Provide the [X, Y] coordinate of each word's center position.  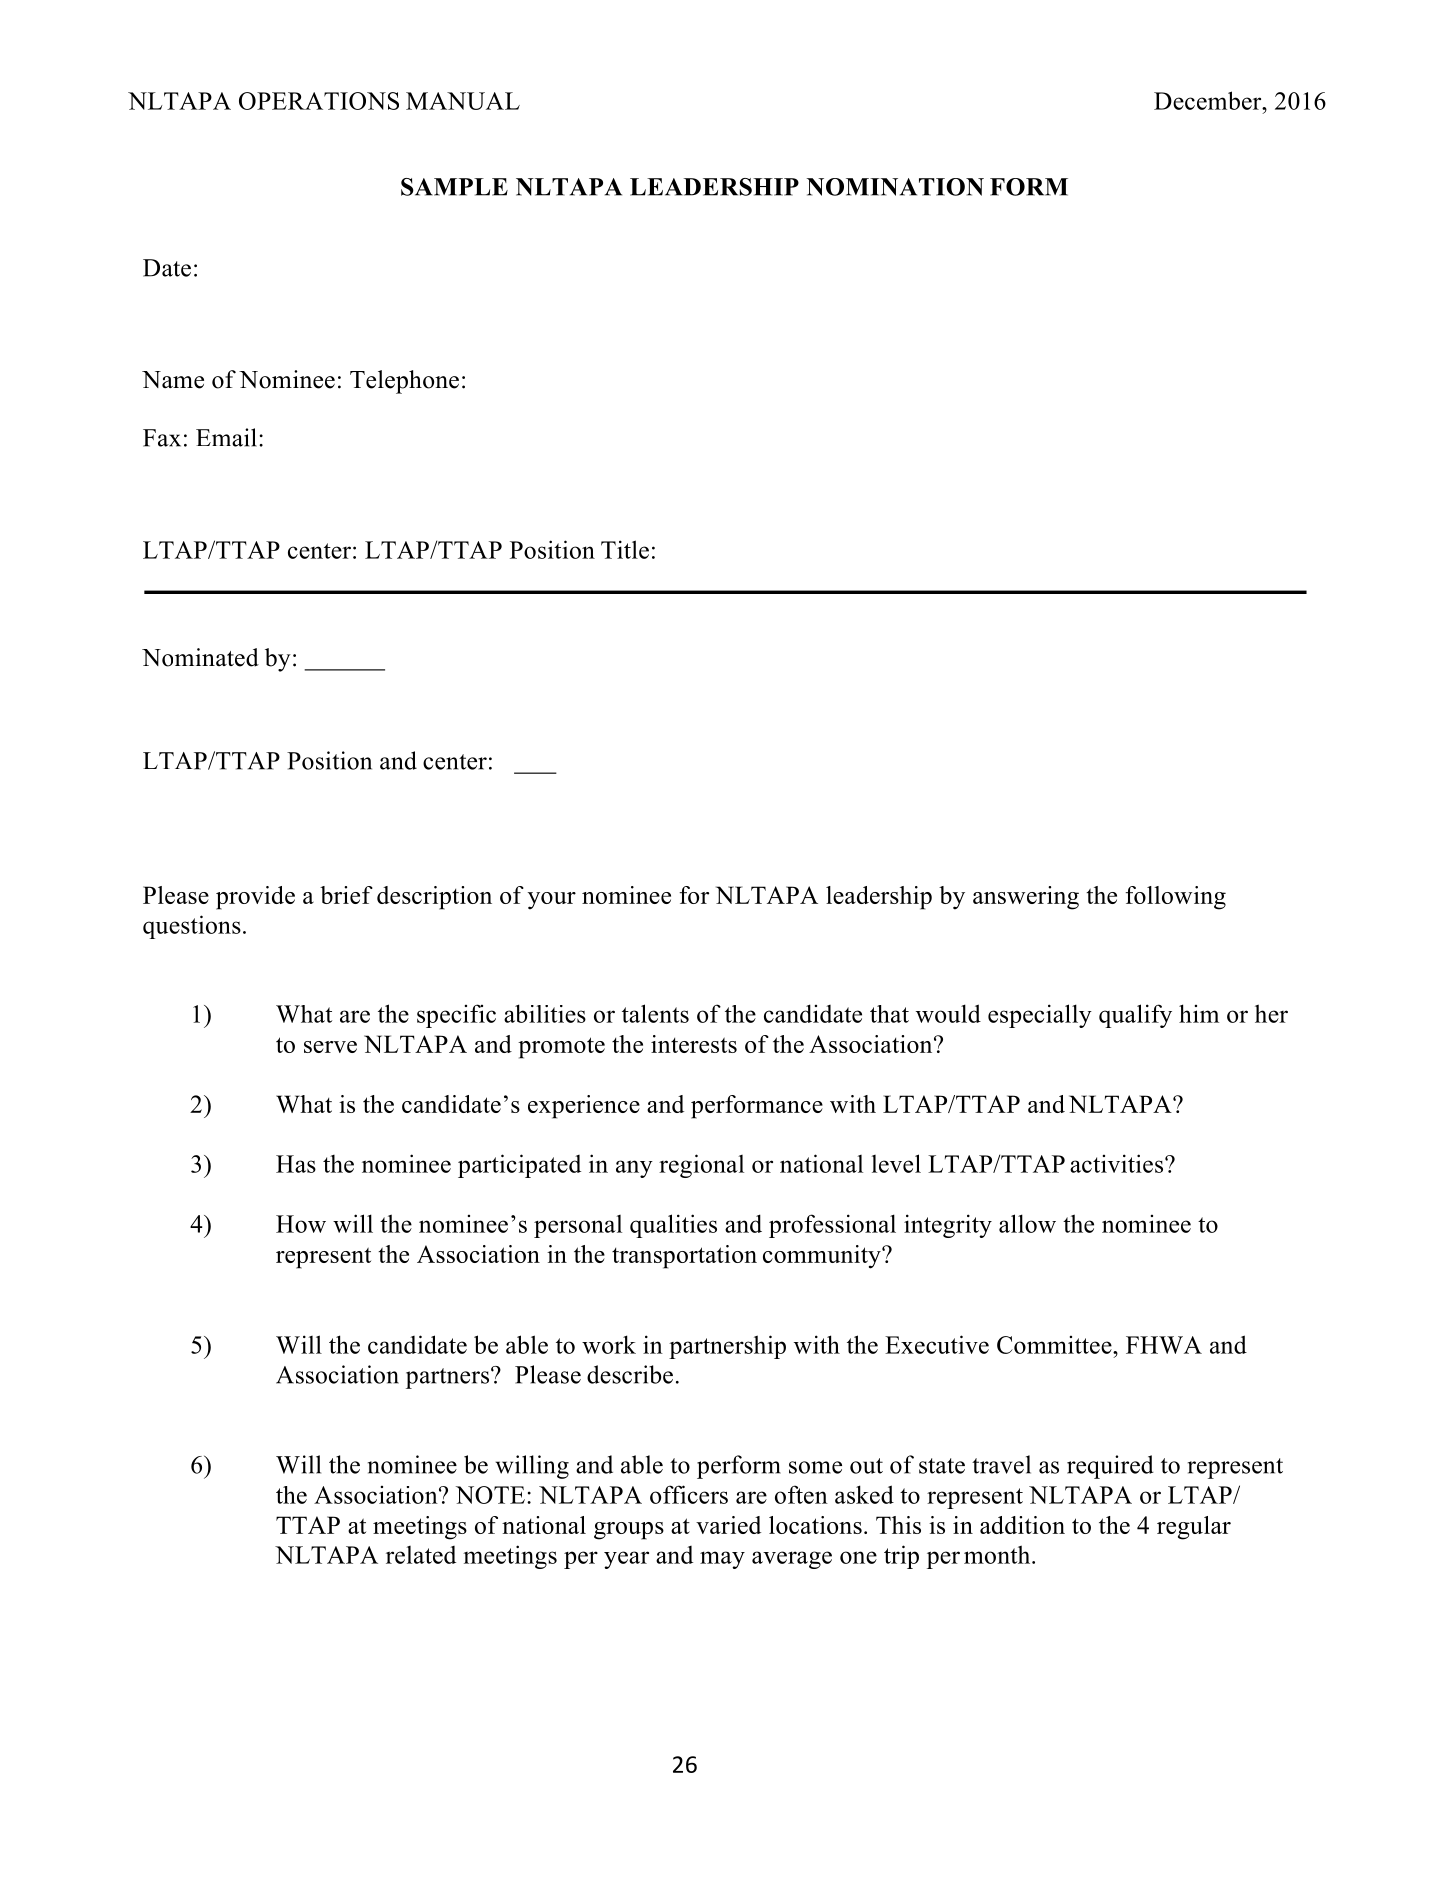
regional [701, 1166]
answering [1026, 898]
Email [226, 437]
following [1175, 898]
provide [255, 898]
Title [625, 549]
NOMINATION [895, 187]
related [421, 1555]
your [552, 901]
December [1209, 100]
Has [296, 1164]
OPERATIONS [319, 101]
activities [1118, 1163]
